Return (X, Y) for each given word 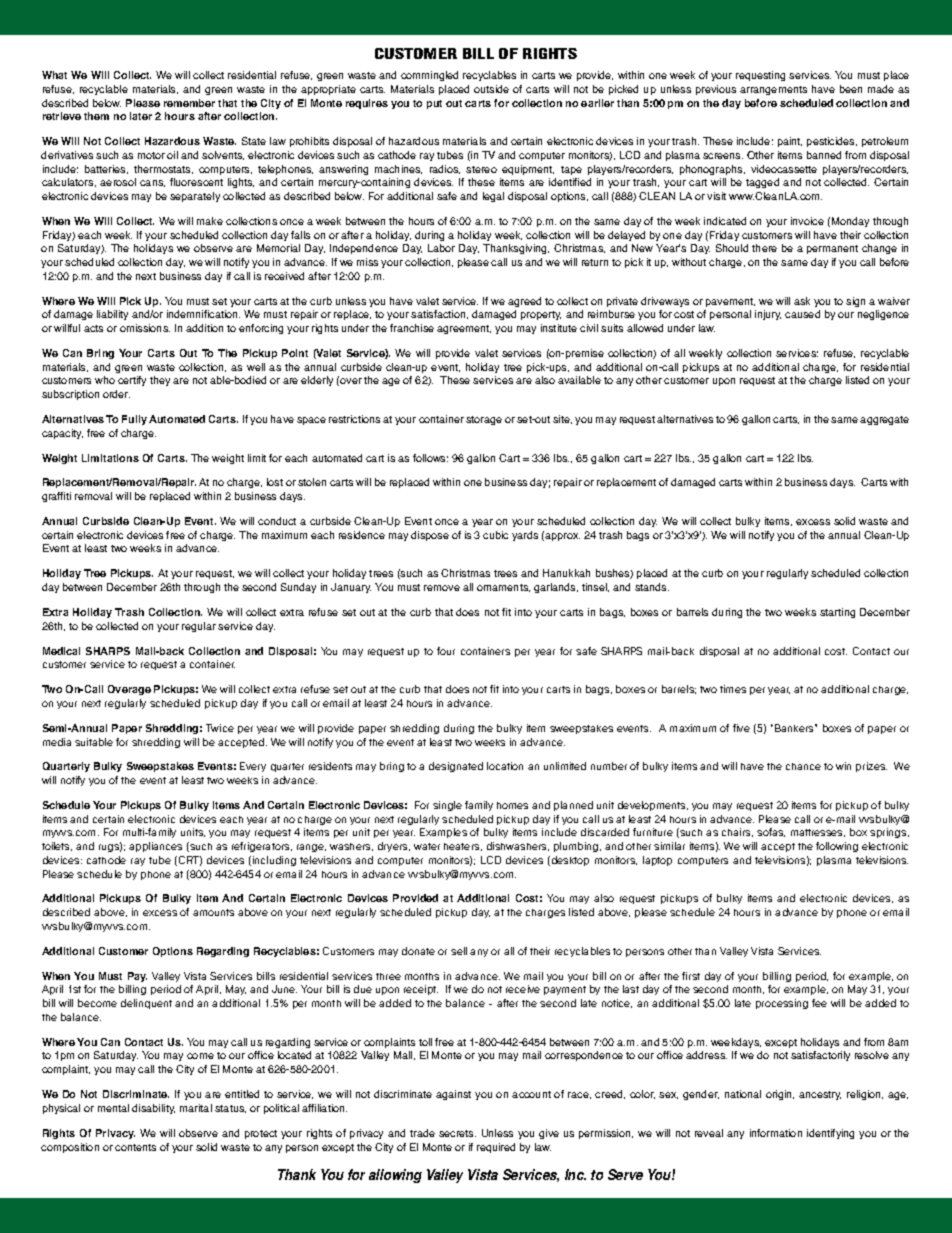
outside (491, 89)
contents (135, 1147)
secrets (457, 1133)
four (446, 651)
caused (802, 314)
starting (837, 613)
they (160, 381)
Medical (61, 651)
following (837, 847)
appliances (155, 847)
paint (790, 142)
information (776, 1133)
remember (189, 103)
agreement (464, 329)
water (427, 846)
